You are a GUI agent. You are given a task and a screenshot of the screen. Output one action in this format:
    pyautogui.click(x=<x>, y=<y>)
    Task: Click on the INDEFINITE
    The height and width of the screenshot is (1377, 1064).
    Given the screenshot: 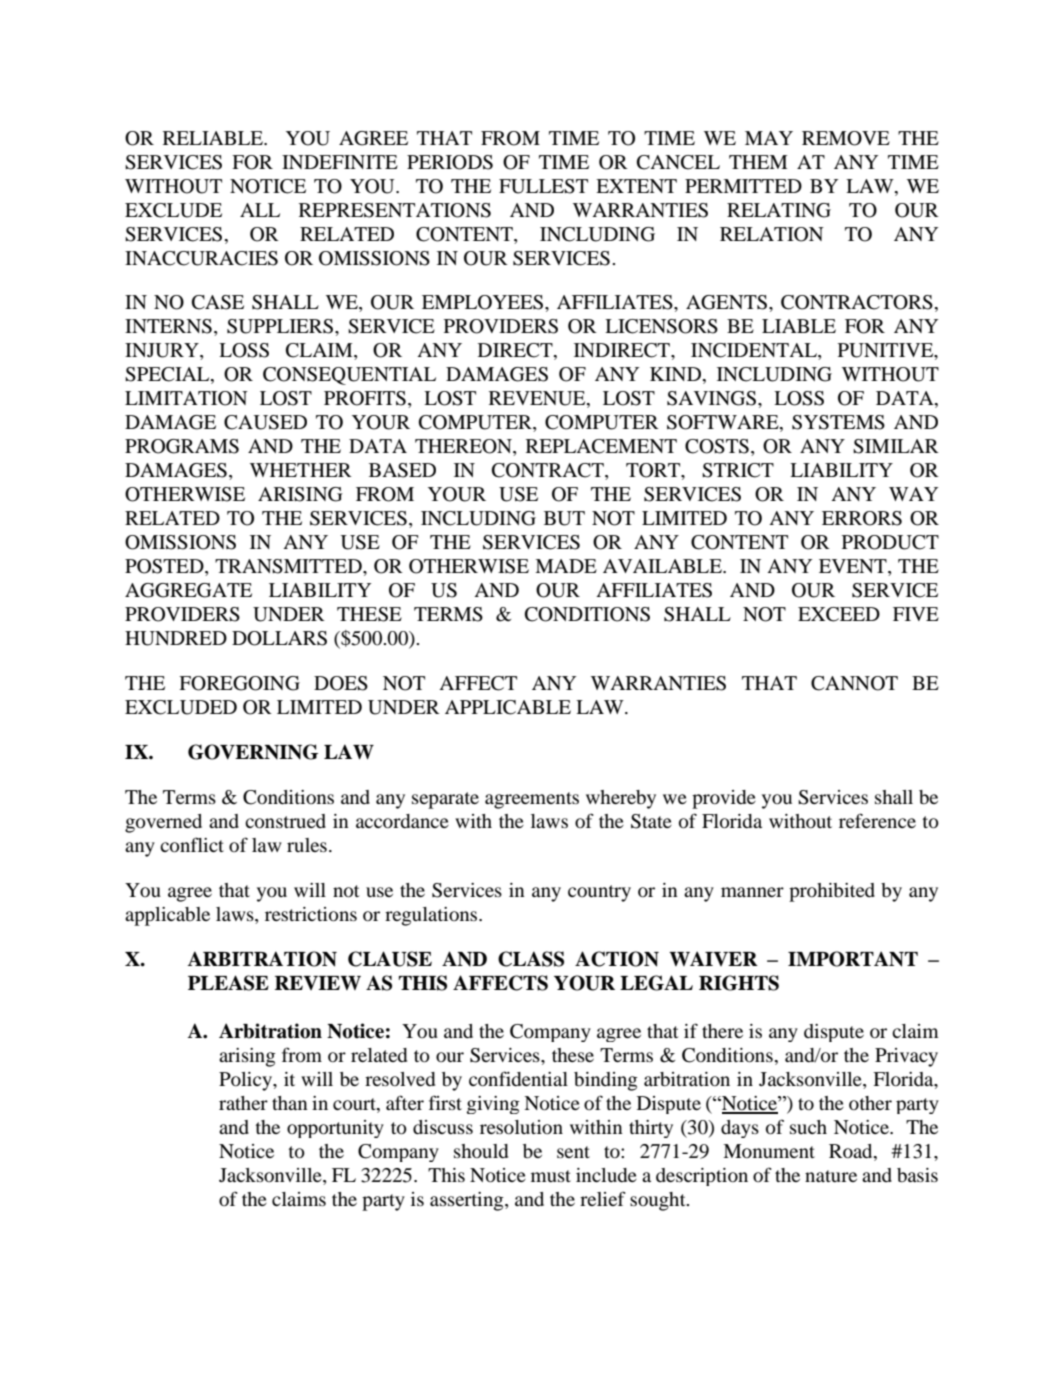 What is the action you would take?
    pyautogui.click(x=340, y=162)
